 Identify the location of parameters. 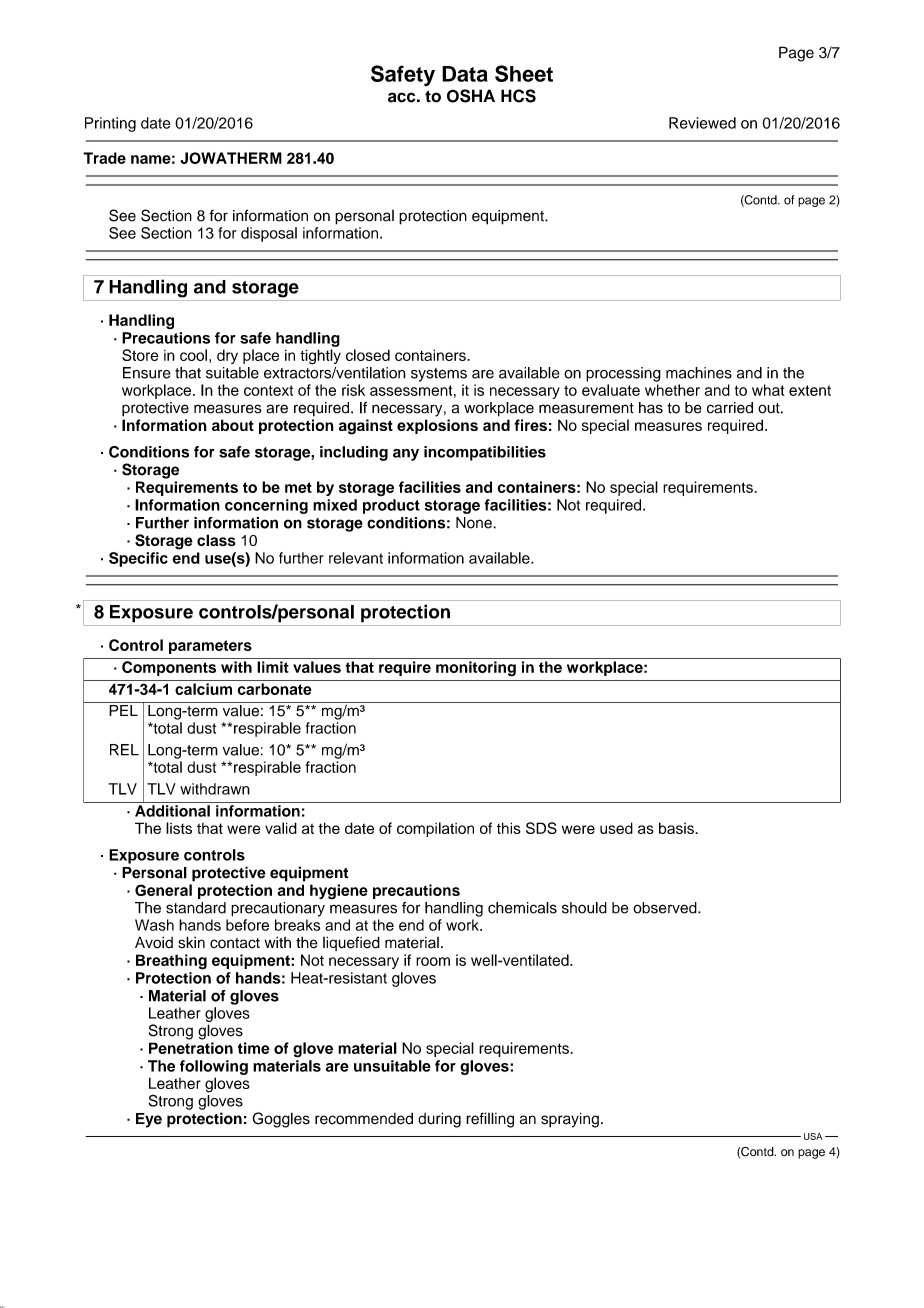
(210, 647).
